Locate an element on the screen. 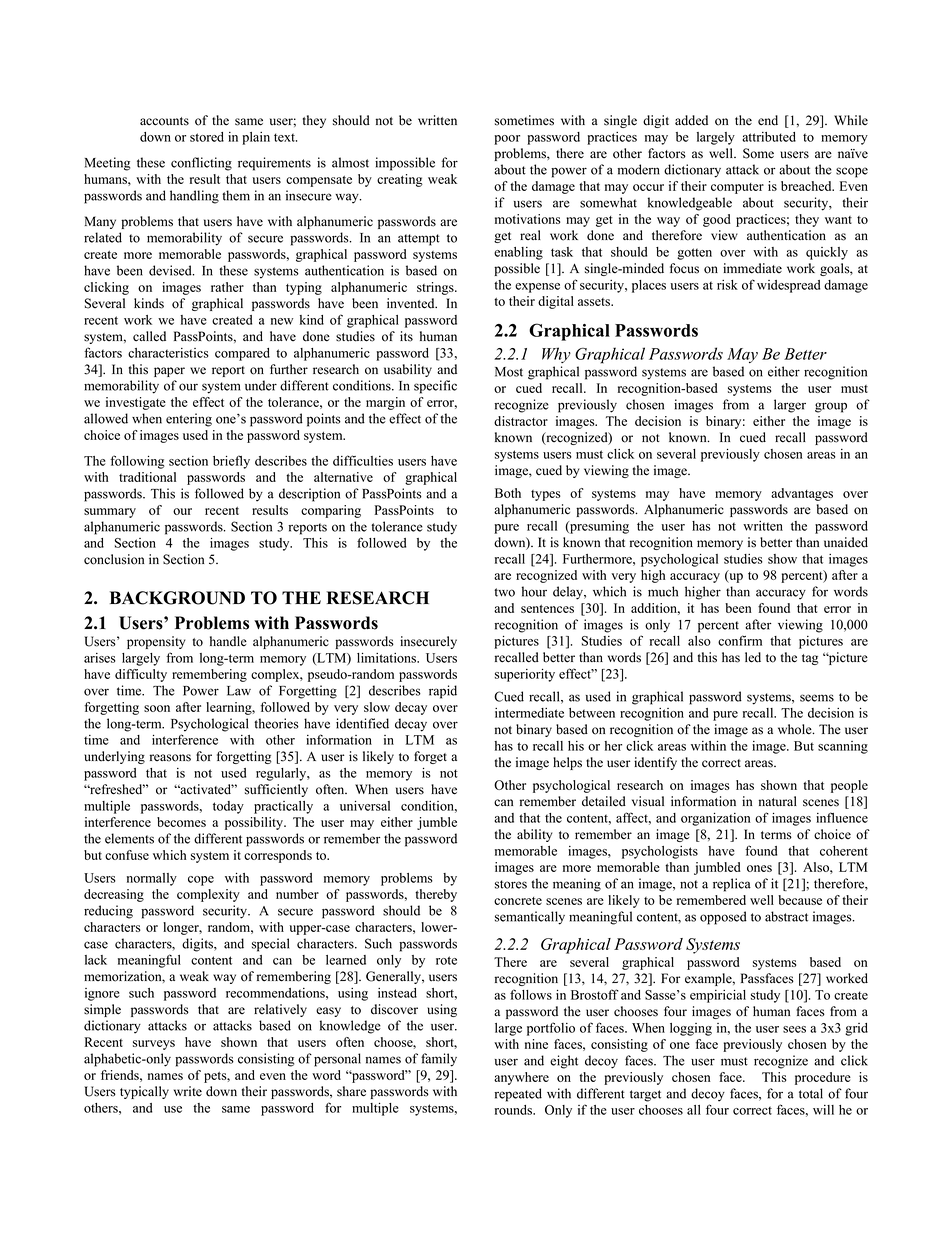 This screenshot has width=952, height=1233. poor is located at coordinates (507, 140).
